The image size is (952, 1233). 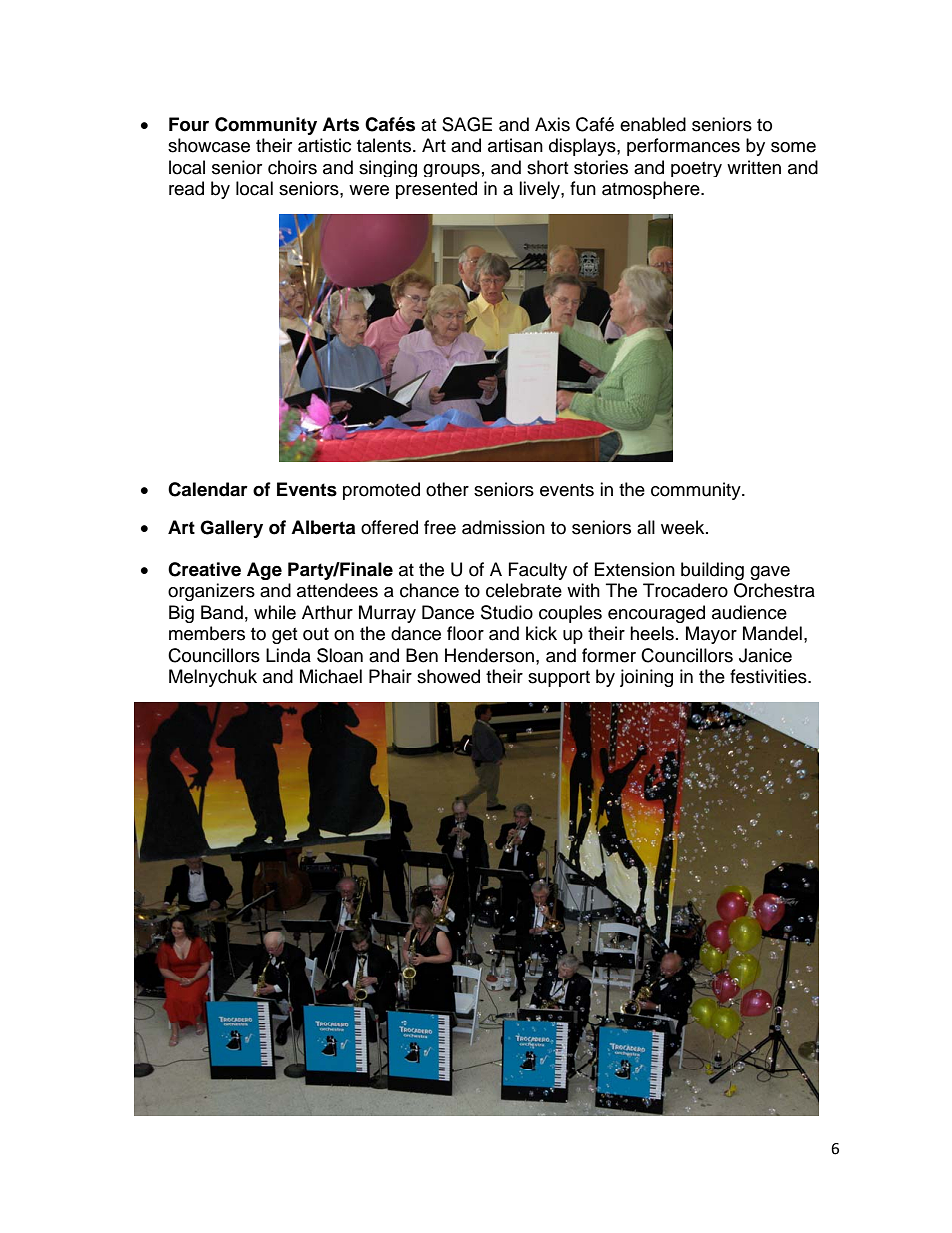 What do you see at coordinates (683, 147) in the screenshot?
I see `performances` at bounding box center [683, 147].
